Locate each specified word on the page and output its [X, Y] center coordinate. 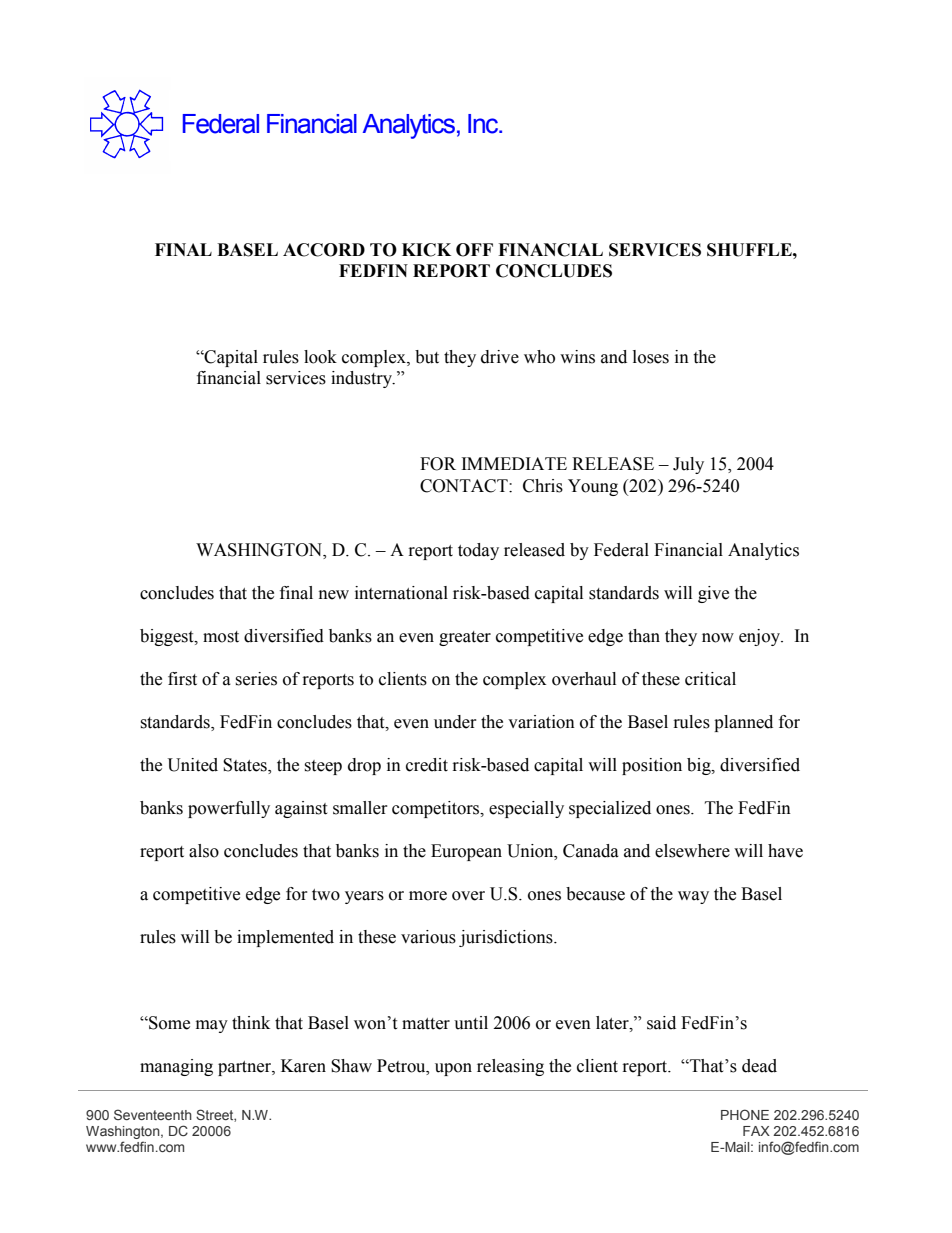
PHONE [745, 1114]
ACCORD [324, 250]
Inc [484, 124]
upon [453, 1069]
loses [651, 357]
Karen [303, 1066]
